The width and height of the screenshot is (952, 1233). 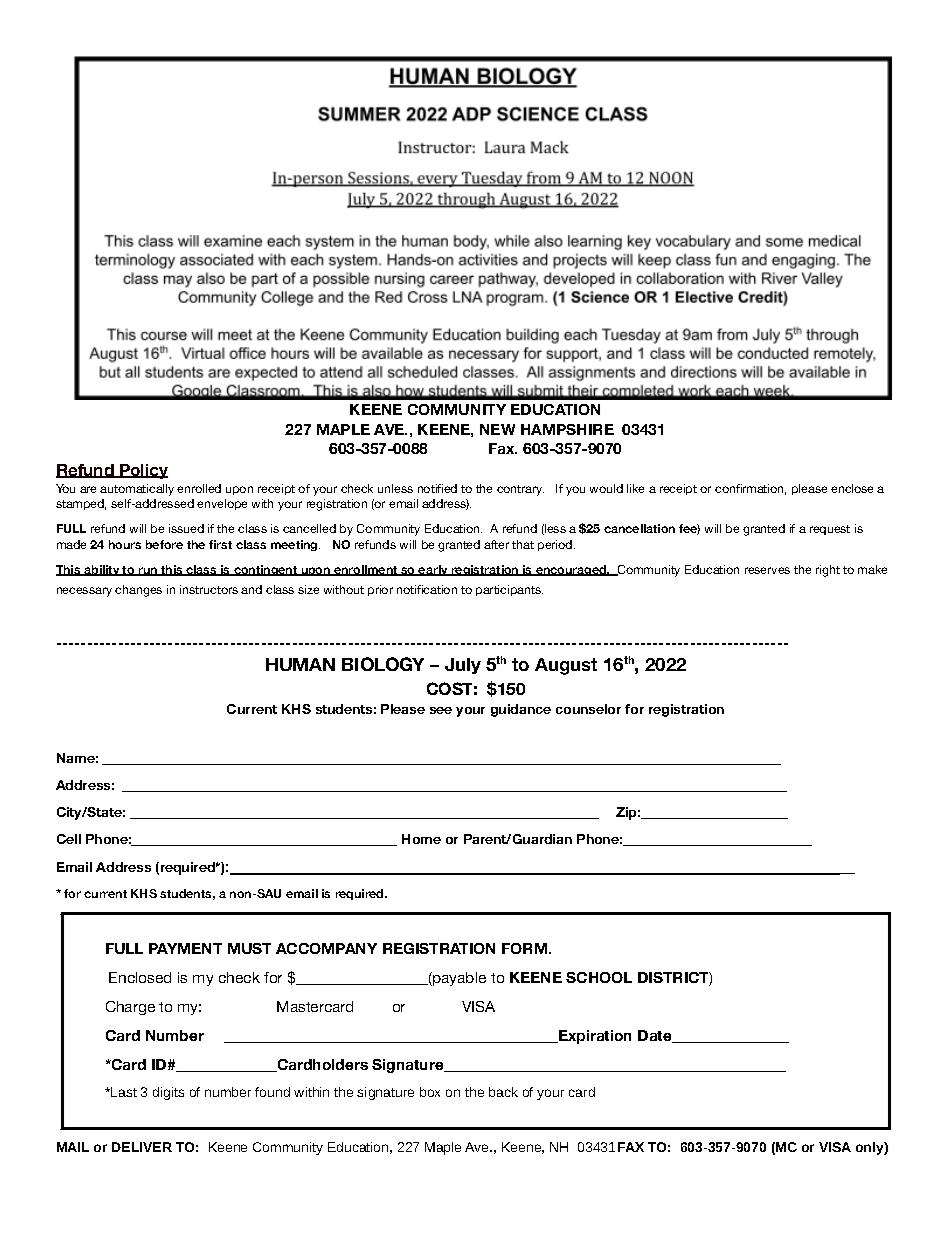 I want to click on box, so click(x=430, y=1092).
